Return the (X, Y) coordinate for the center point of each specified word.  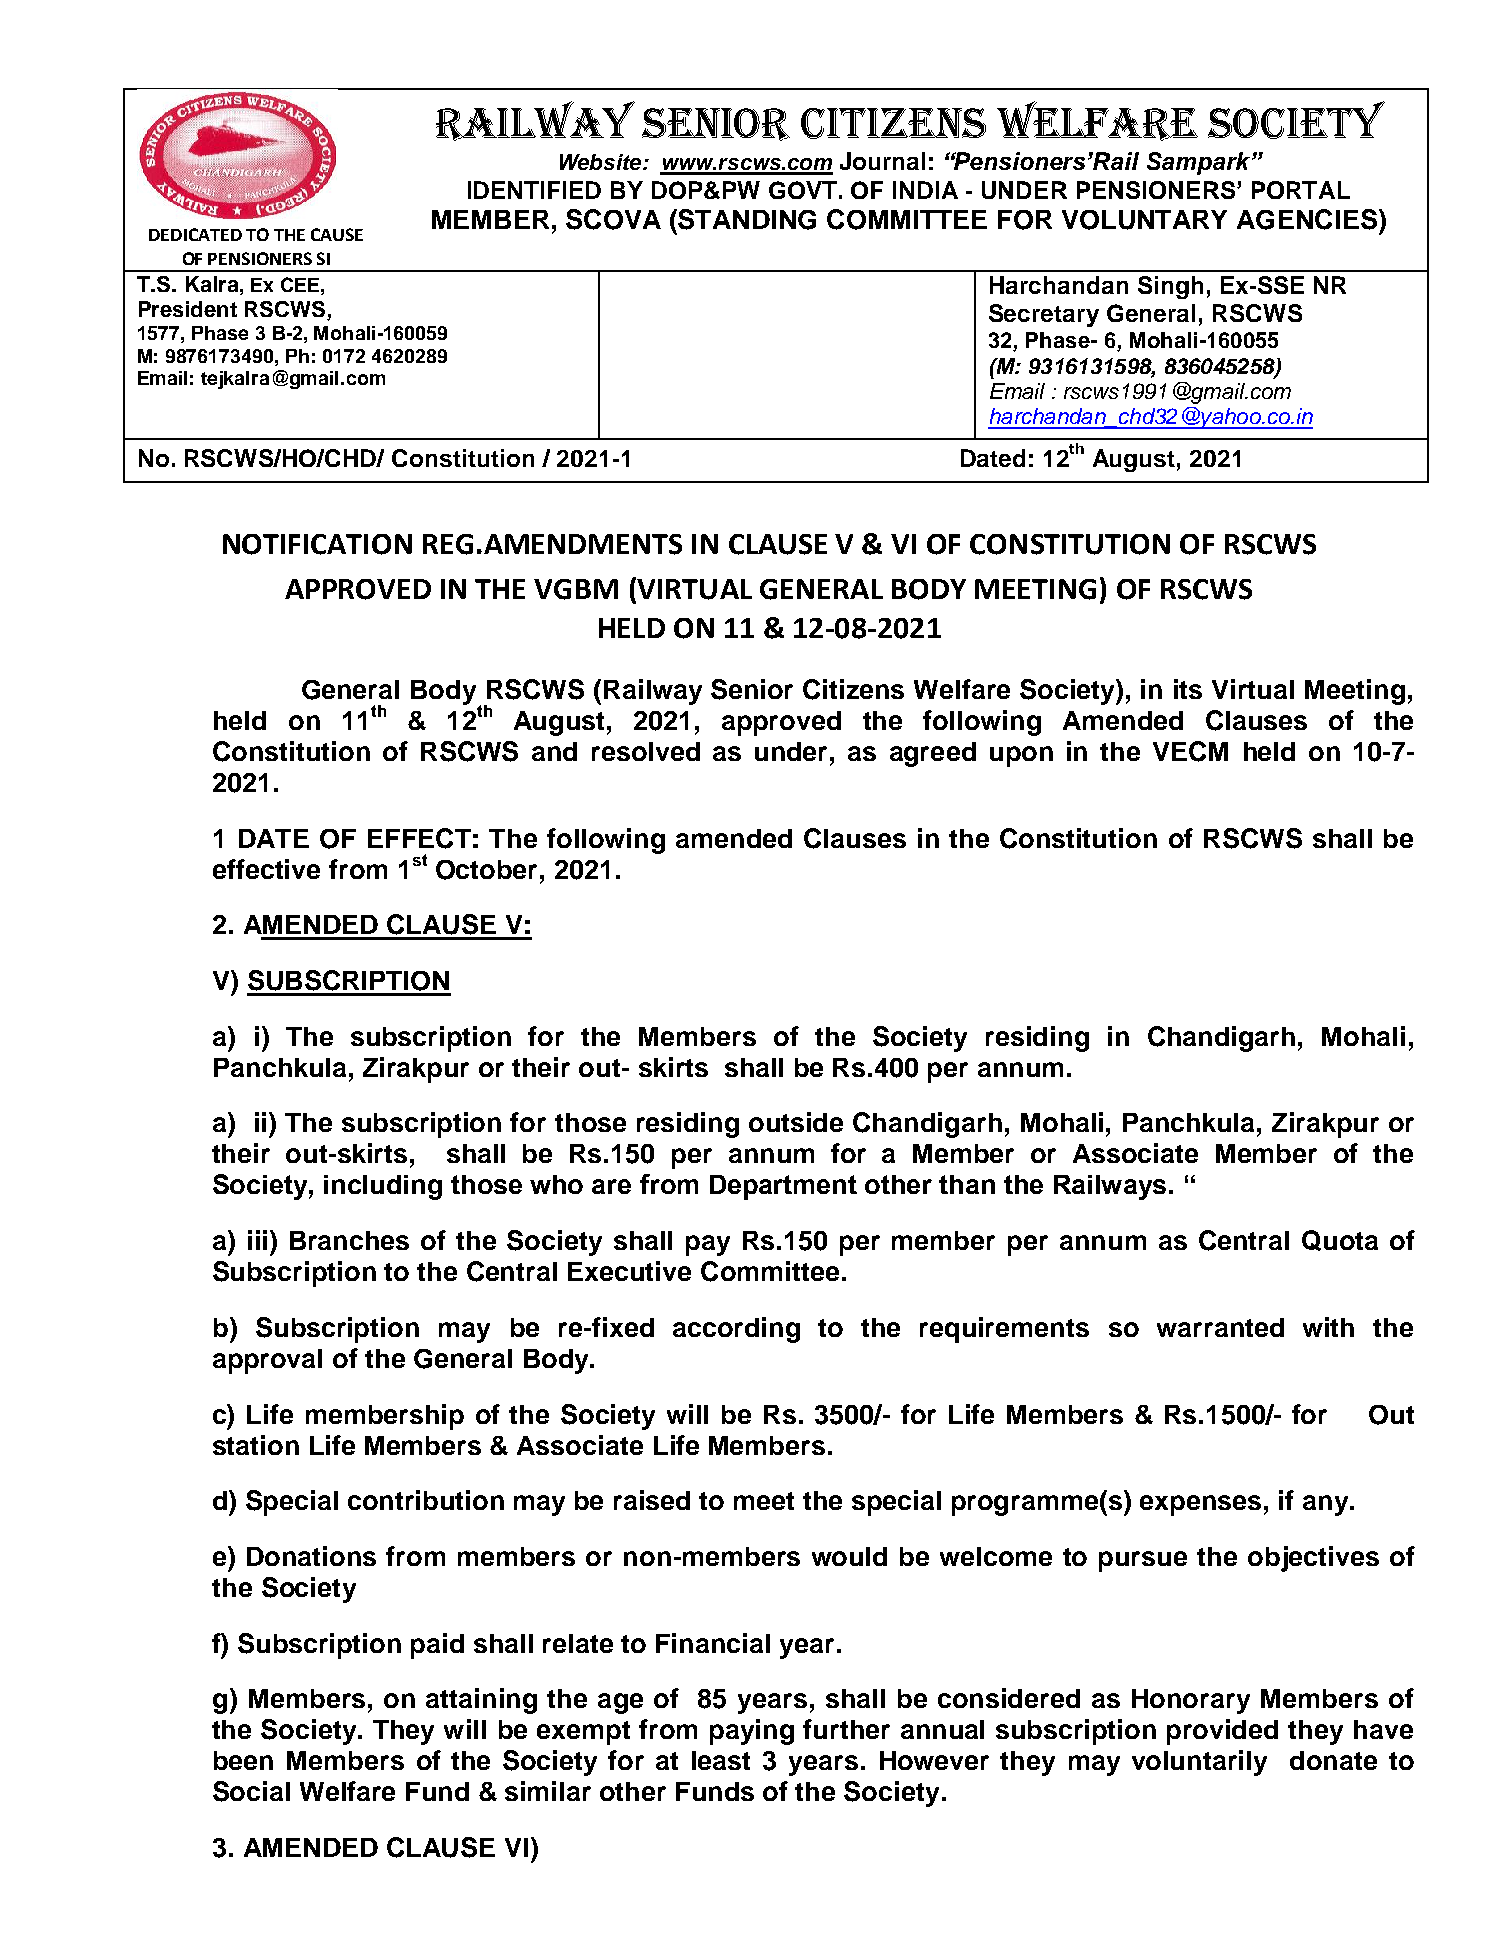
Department (783, 1187)
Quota (1340, 1240)
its (1188, 689)
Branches (349, 1240)
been (243, 1760)
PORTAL (1301, 190)
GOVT (803, 190)
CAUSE (337, 234)
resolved (646, 751)
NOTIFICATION (317, 544)
